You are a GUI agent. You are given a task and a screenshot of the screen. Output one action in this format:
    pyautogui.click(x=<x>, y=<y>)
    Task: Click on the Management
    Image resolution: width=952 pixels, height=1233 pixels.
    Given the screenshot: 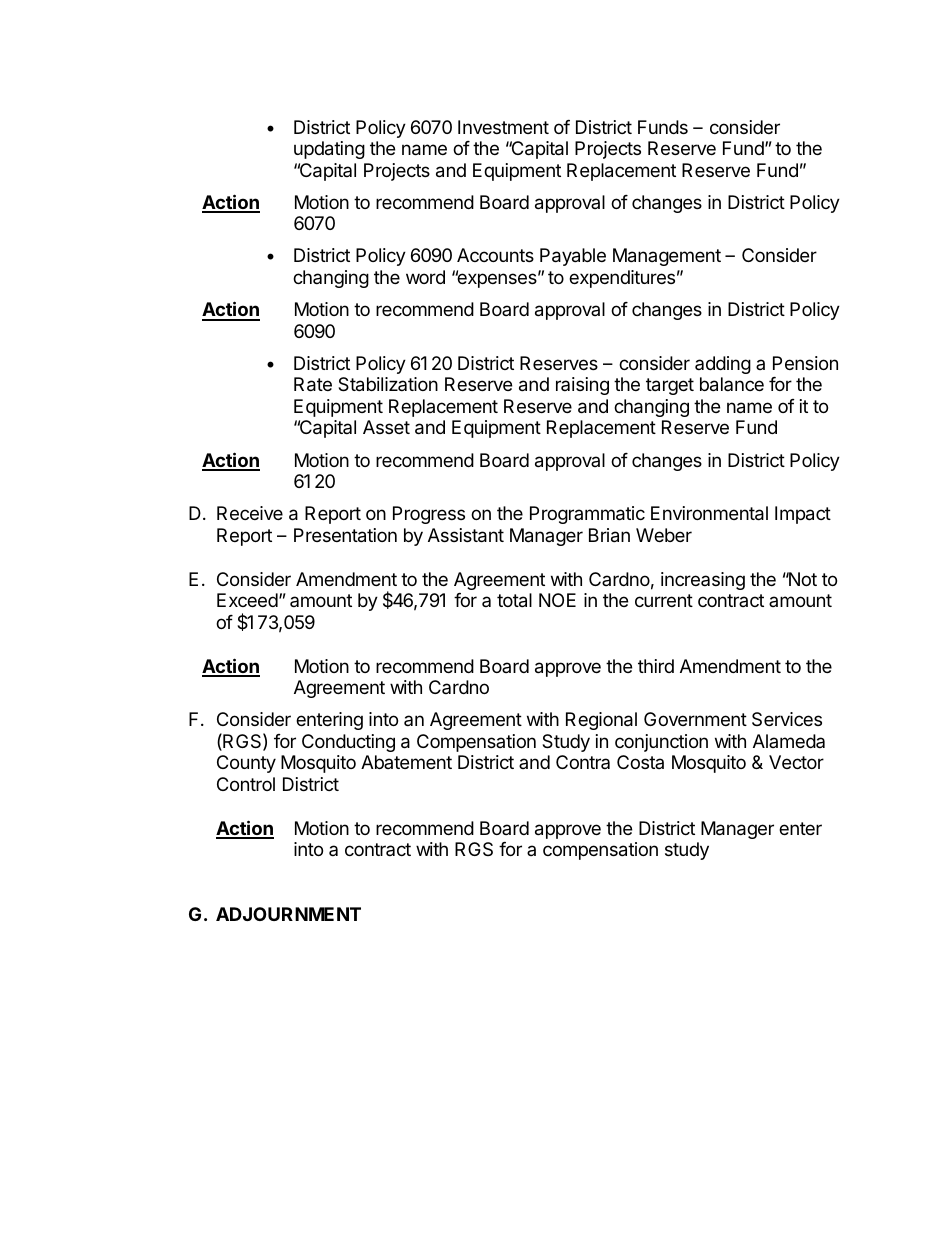 What is the action you would take?
    pyautogui.click(x=667, y=257)
